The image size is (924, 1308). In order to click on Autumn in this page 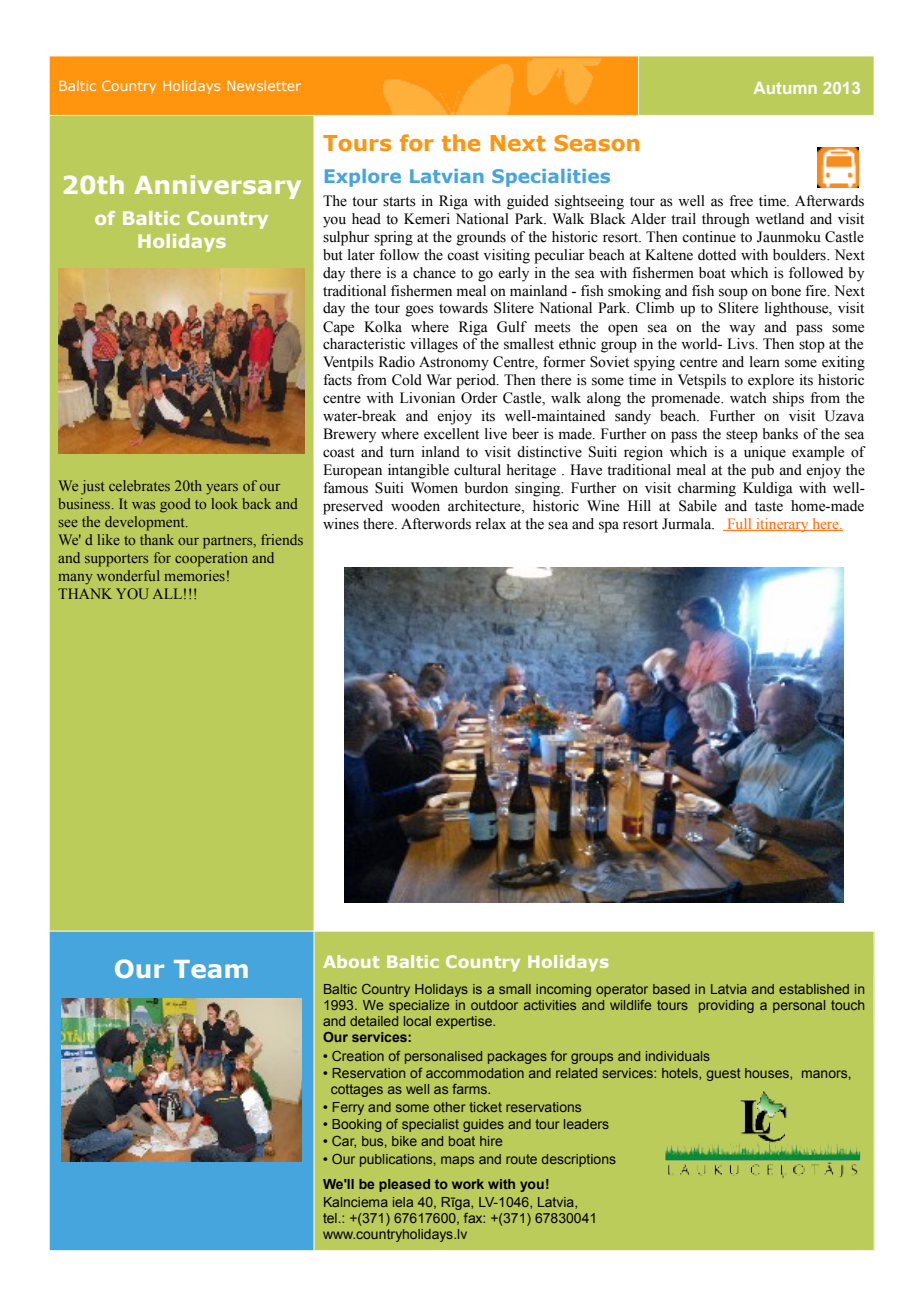, I will do `click(785, 88)`.
